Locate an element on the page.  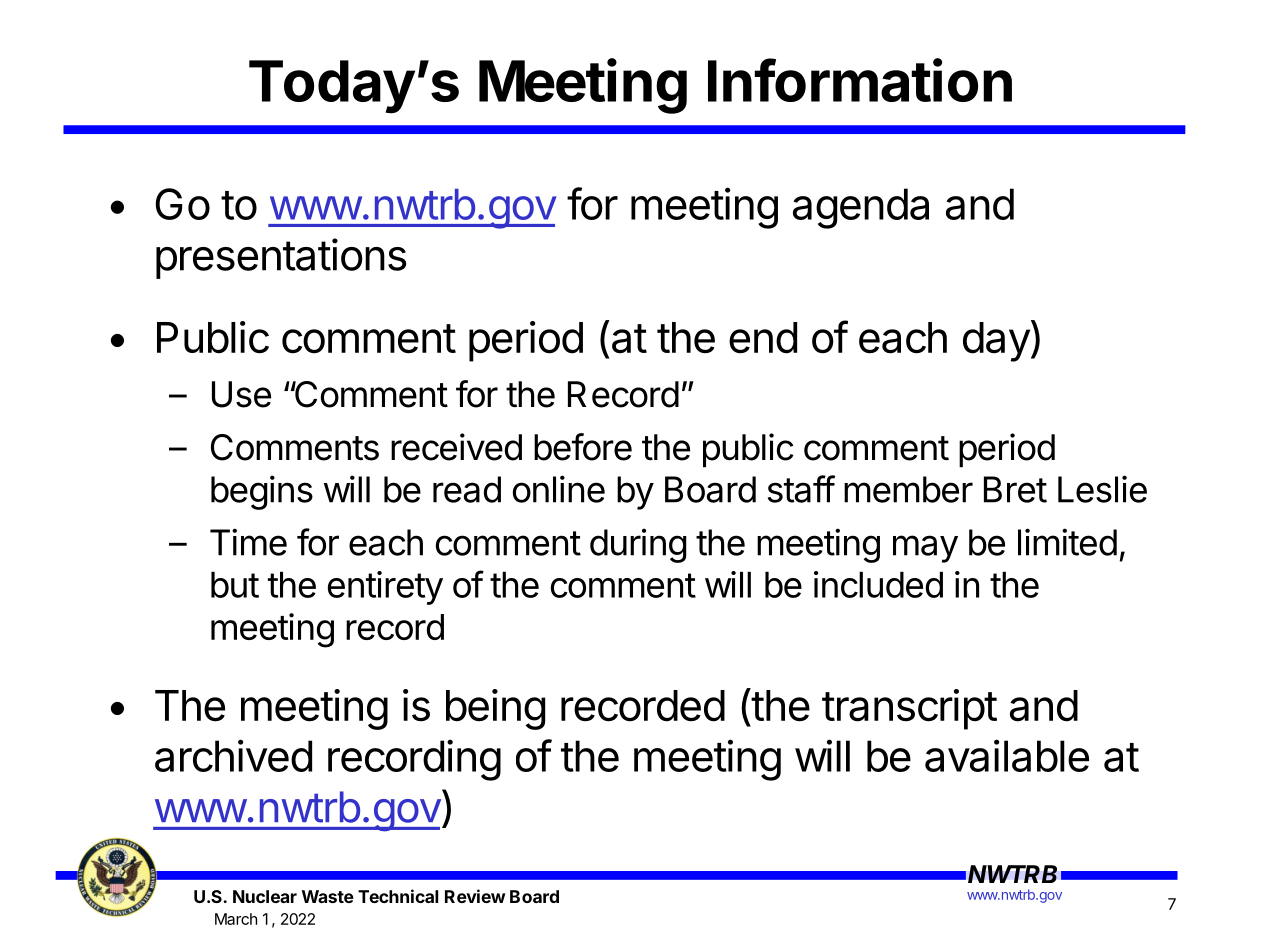
member is located at coordinates (908, 489).
